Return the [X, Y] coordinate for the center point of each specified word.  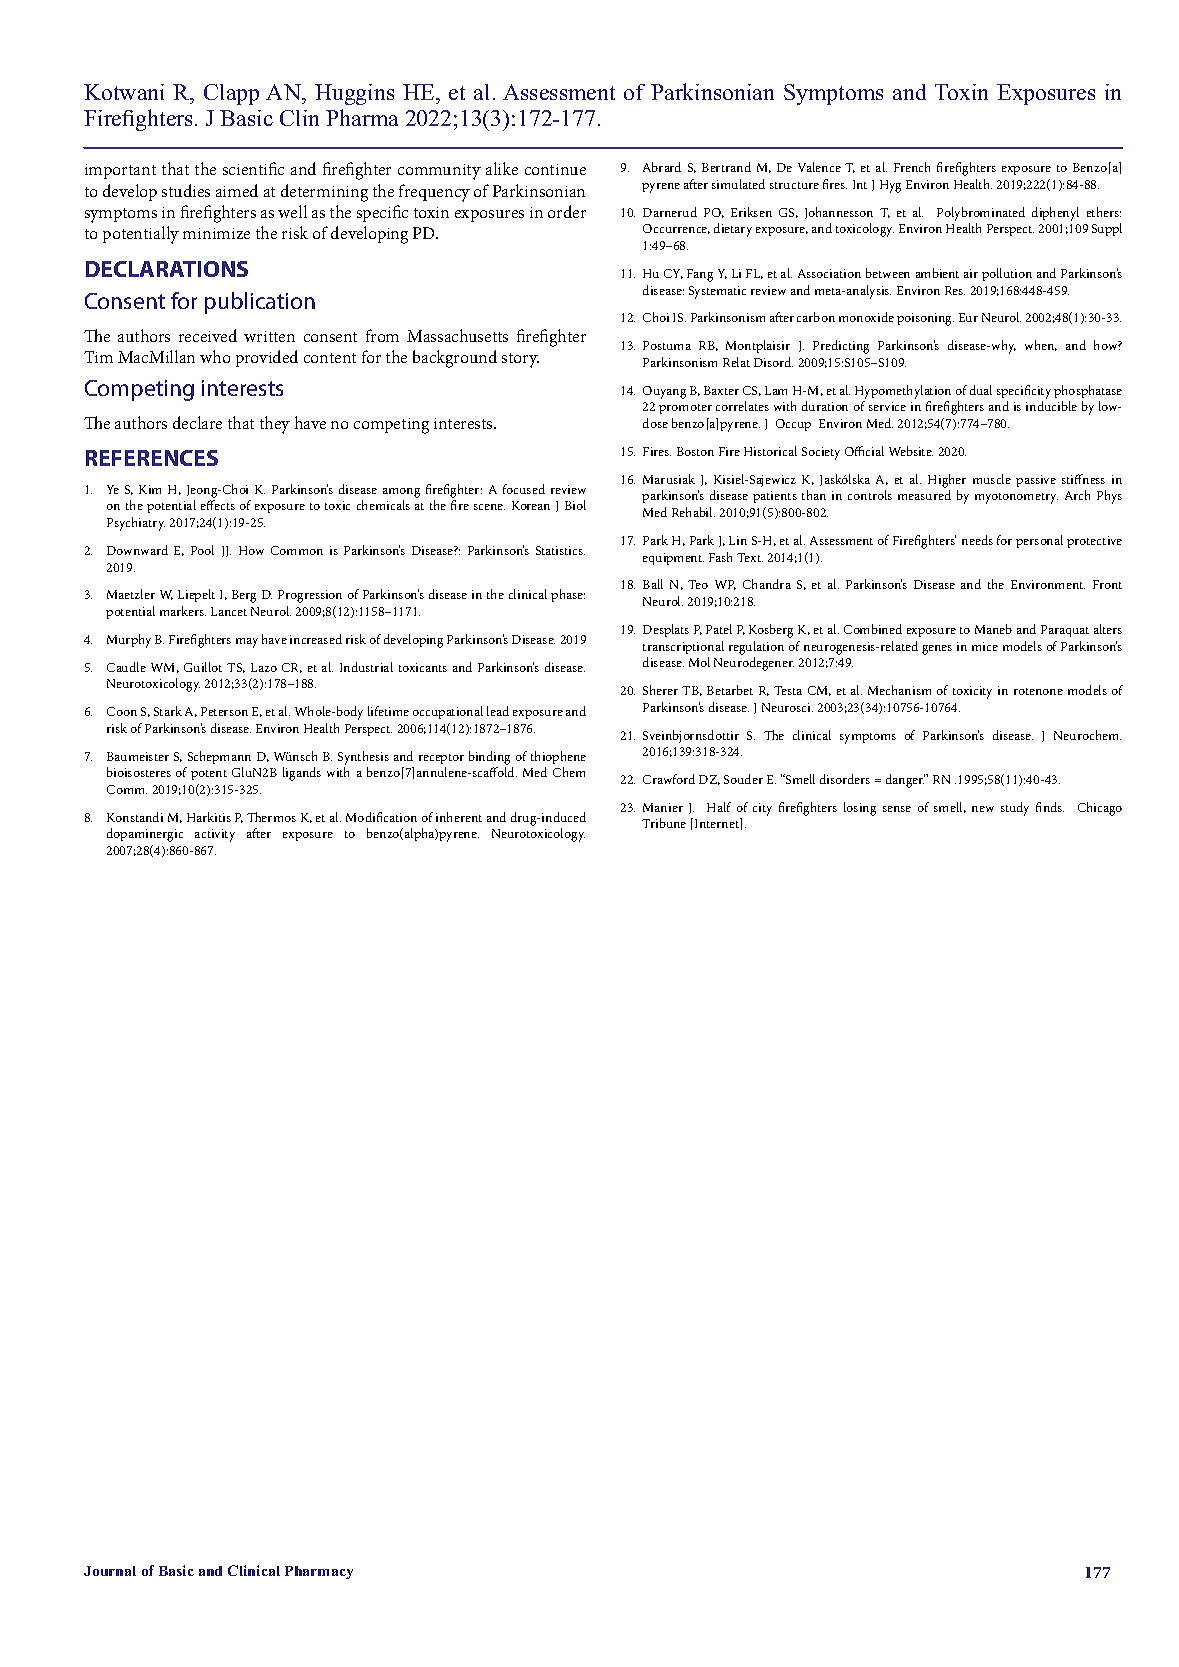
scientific [253, 168]
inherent [459, 817]
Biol [575, 505]
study [1015, 809]
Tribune [664, 823]
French [912, 167]
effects [218, 505]
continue [555, 169]
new [983, 809]
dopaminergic [145, 835]
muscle [992, 479]
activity [215, 835]
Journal [110, 1571]
